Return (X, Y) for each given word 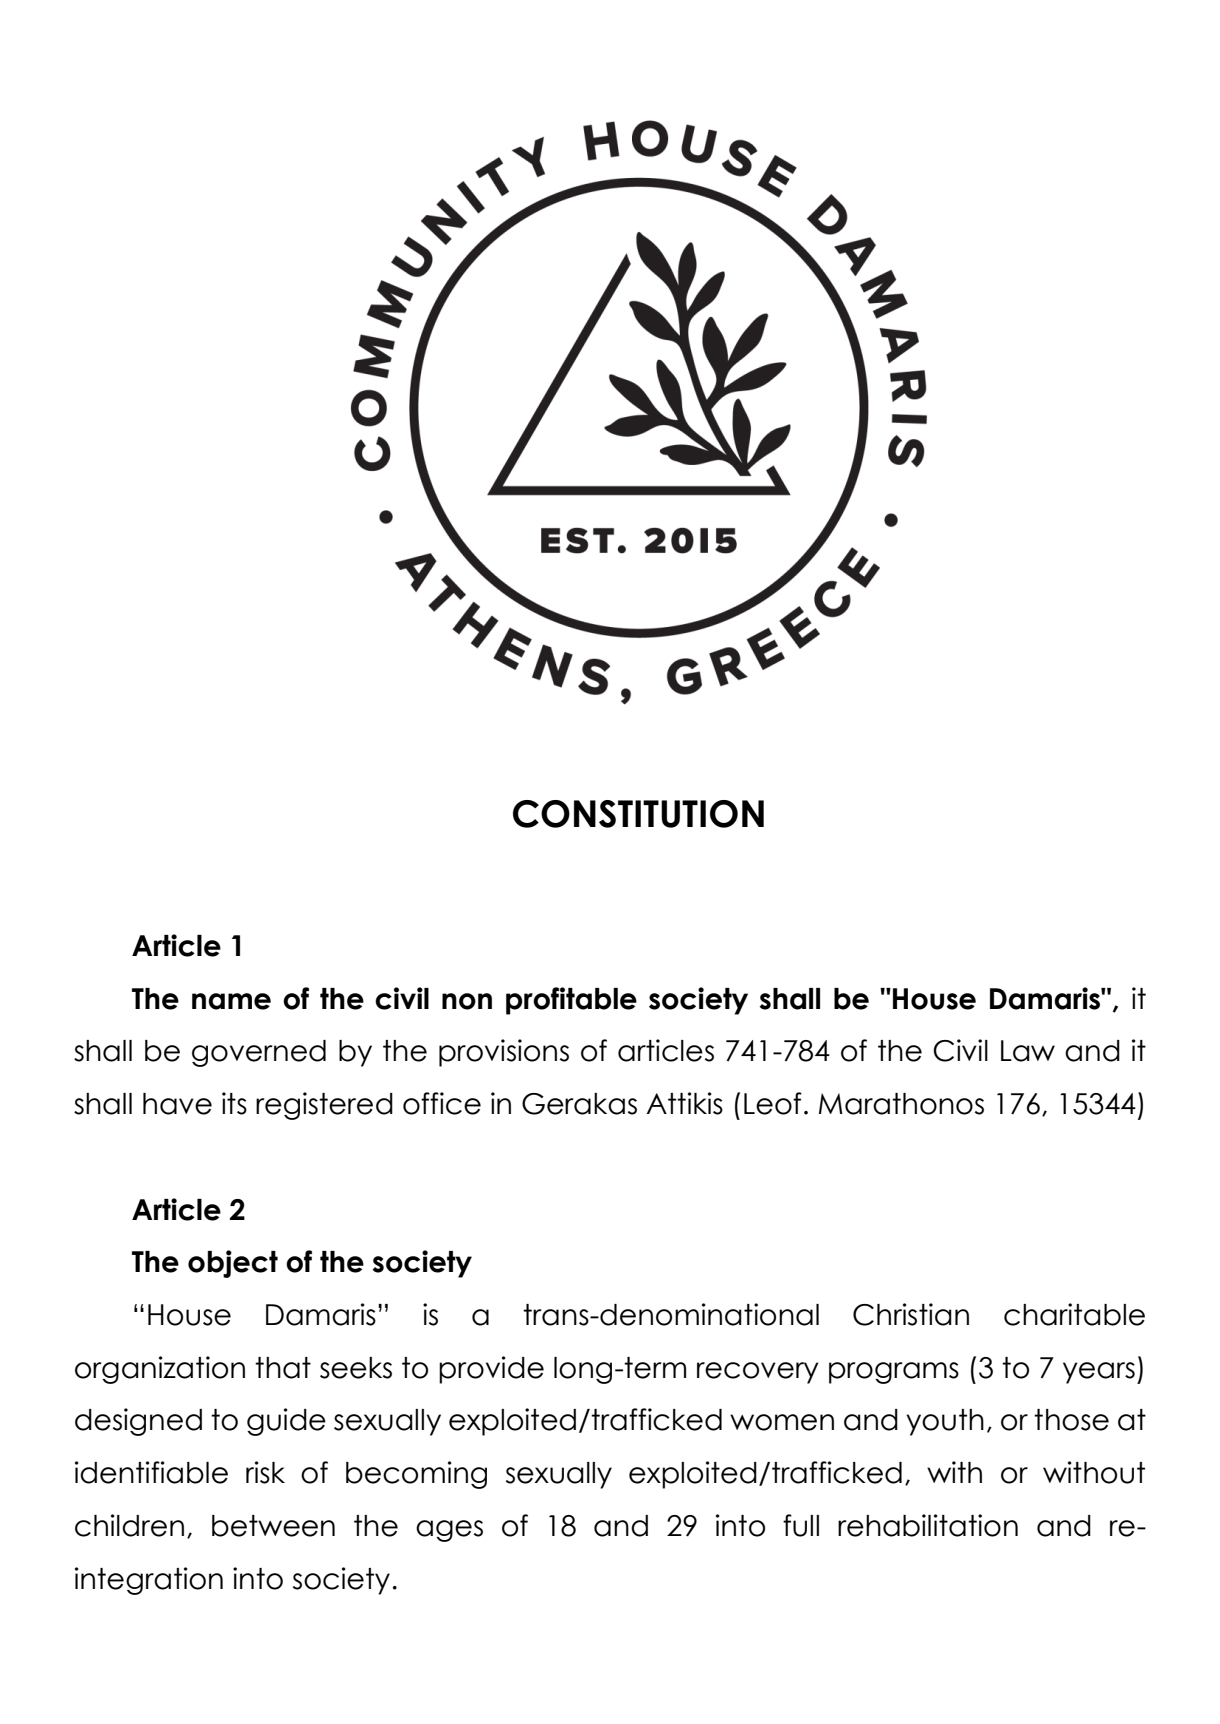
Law (1028, 1051)
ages (449, 1531)
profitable (571, 1001)
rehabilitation (928, 1525)
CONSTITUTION (638, 814)
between (273, 1526)
